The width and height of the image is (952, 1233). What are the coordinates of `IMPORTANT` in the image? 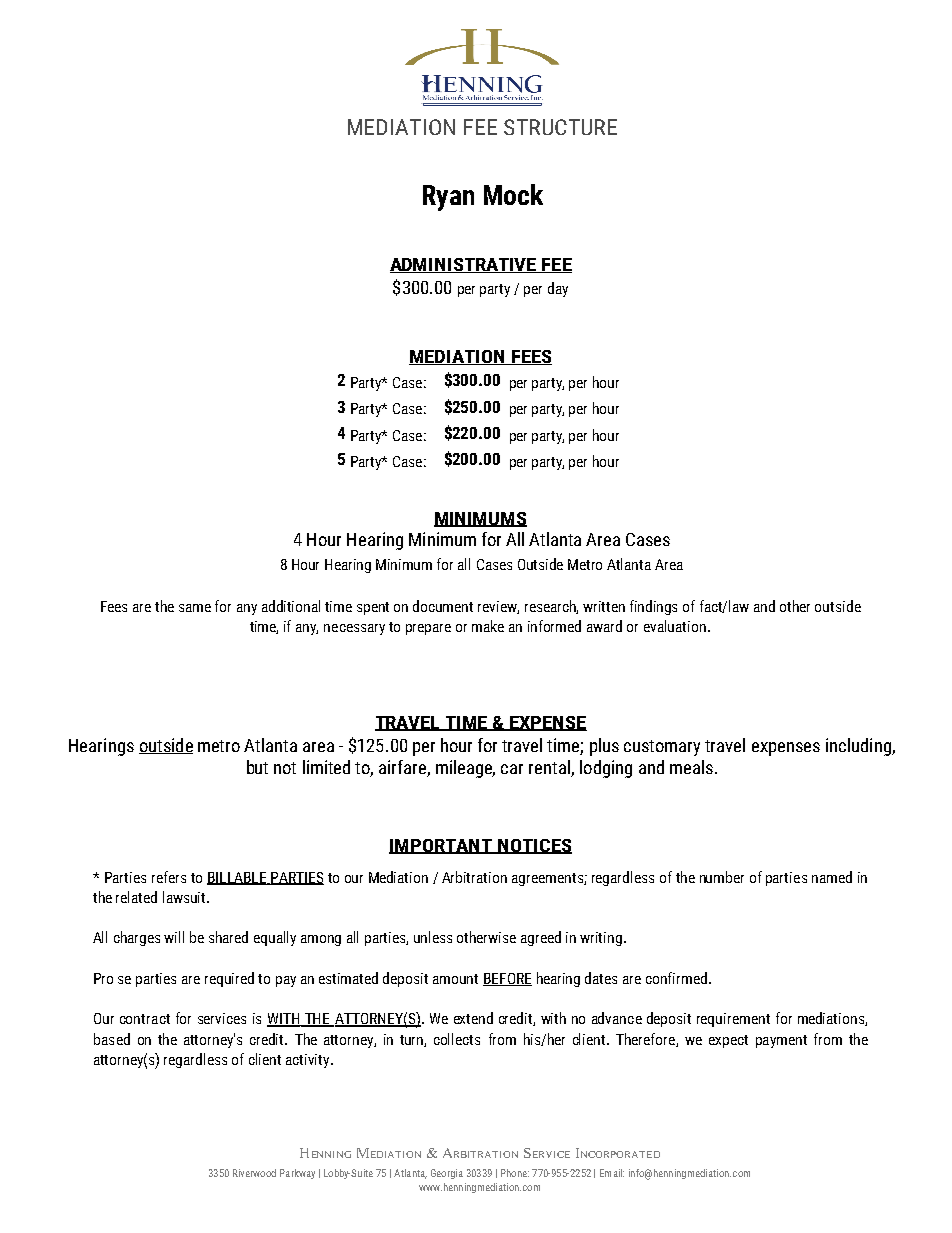 It's located at (442, 846).
